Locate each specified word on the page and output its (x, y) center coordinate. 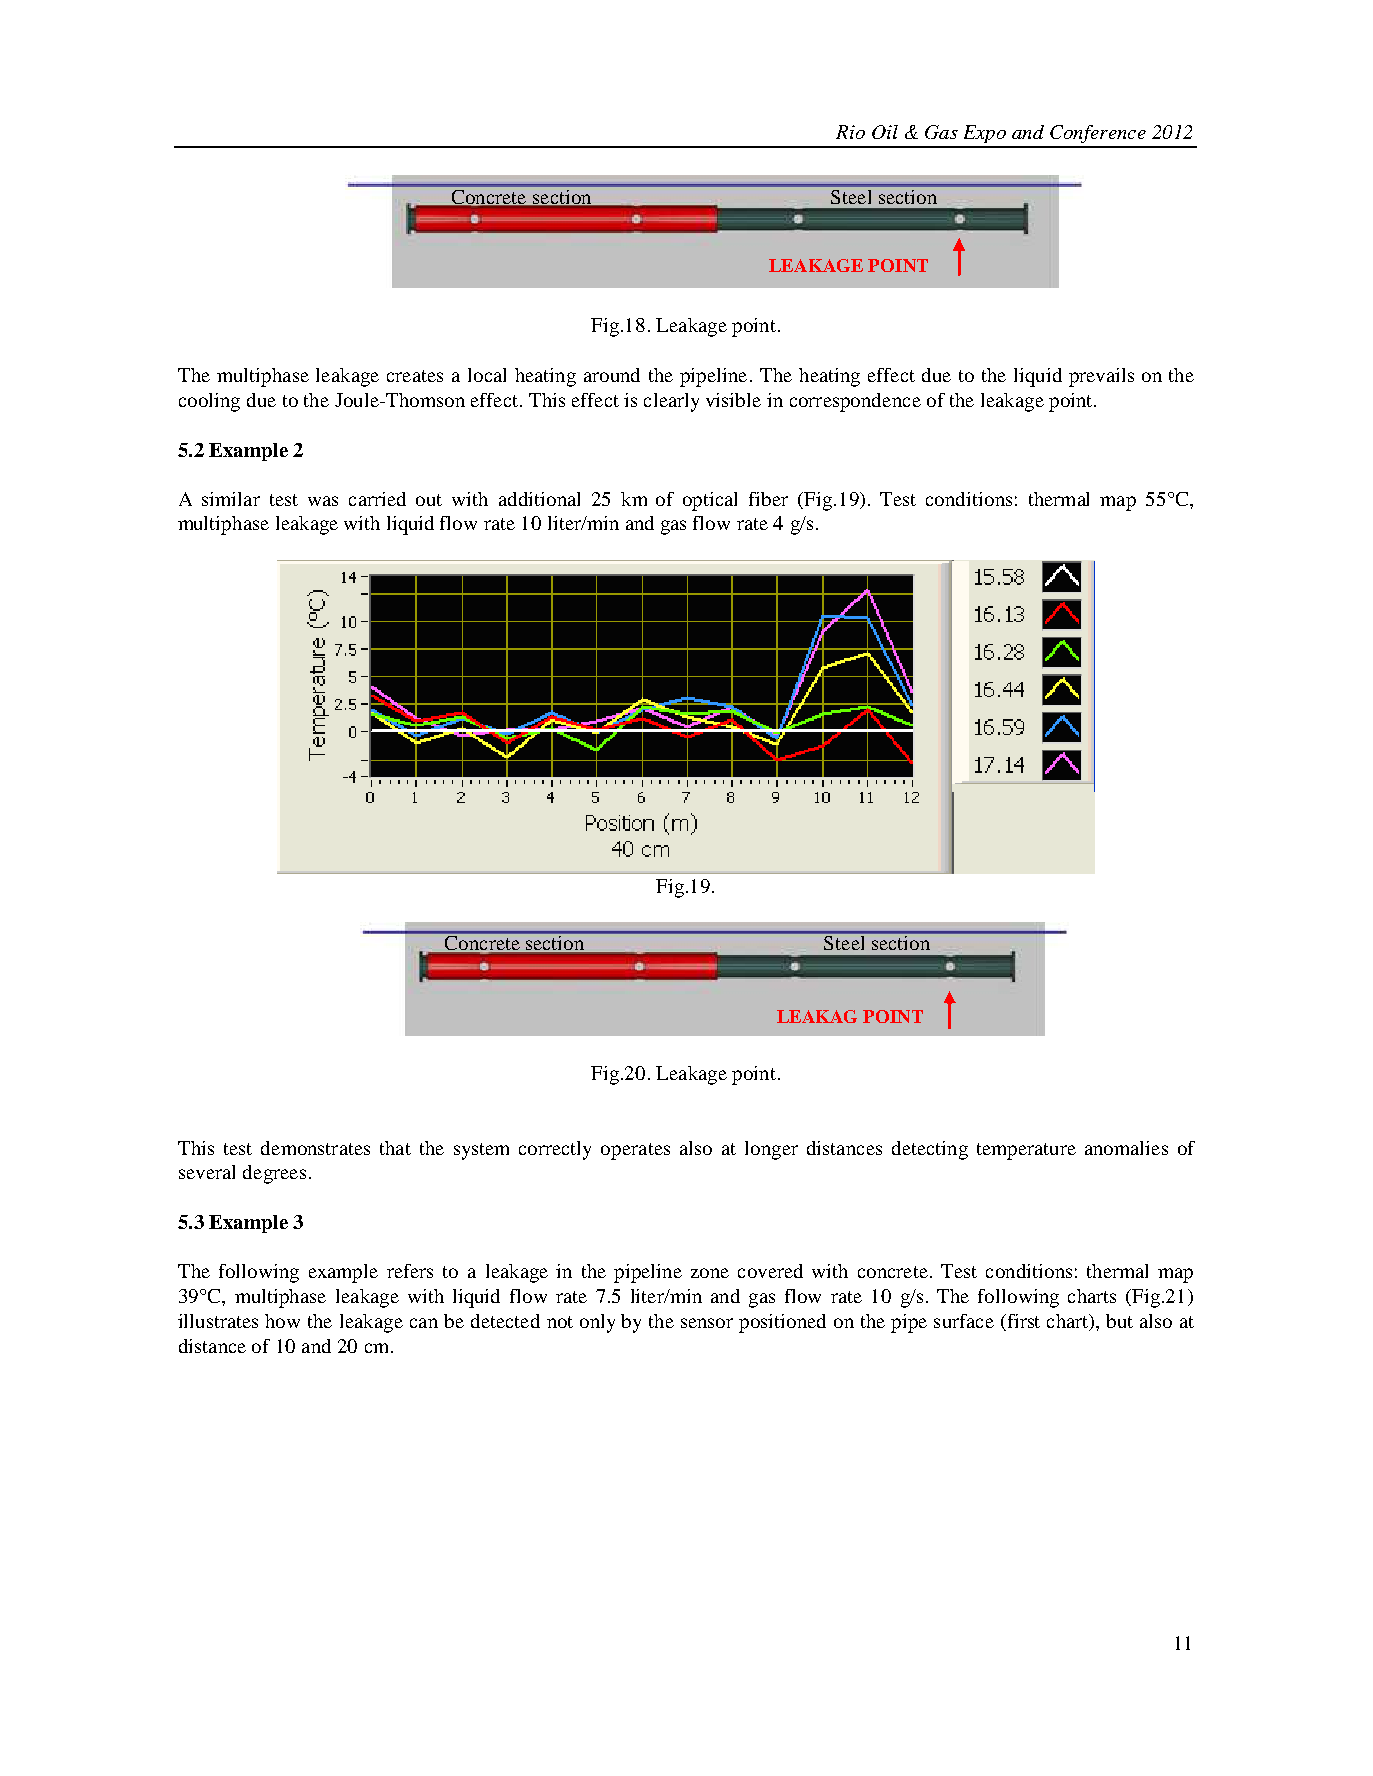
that (395, 1148)
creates (415, 376)
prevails (1101, 377)
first (1022, 1322)
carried (377, 499)
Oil (885, 132)
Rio (850, 132)
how (282, 1321)
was (323, 501)
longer (771, 1150)
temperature (1026, 1151)
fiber (768, 499)
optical (710, 501)
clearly (671, 402)
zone (710, 1273)
